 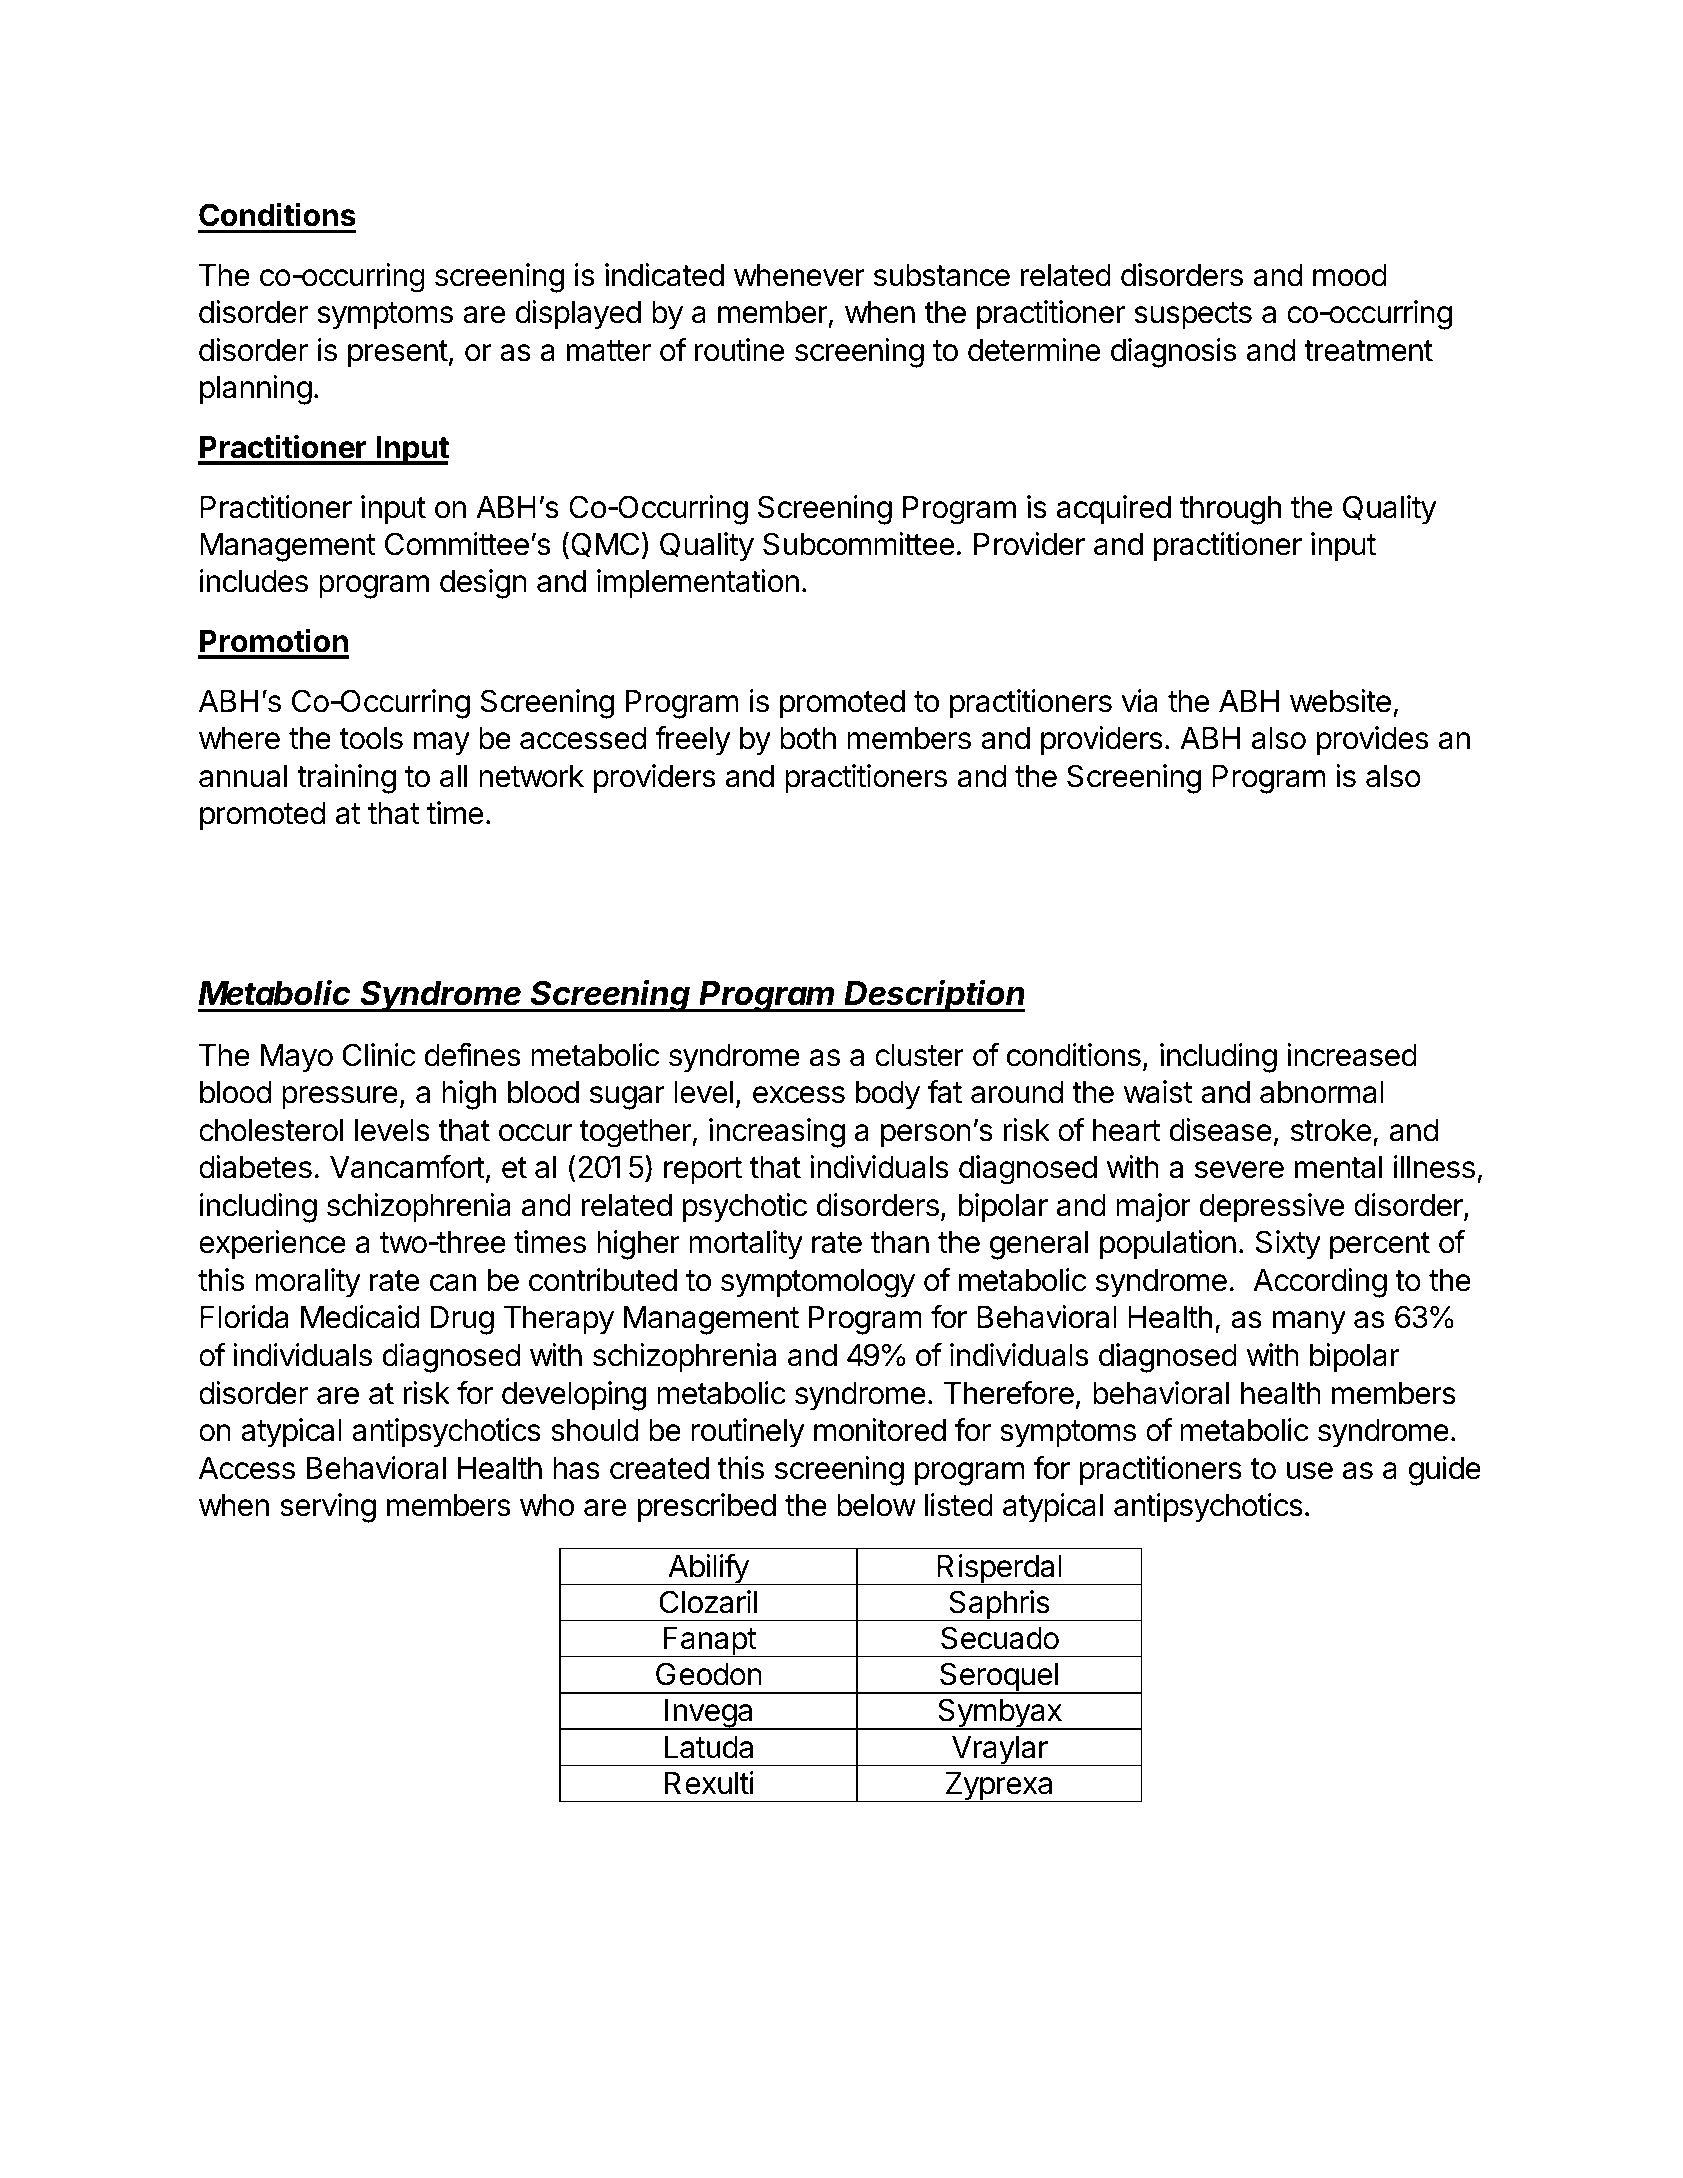 What do you see at coordinates (999, 1787) in the page?
I see `Zyprexa` at bounding box center [999, 1787].
